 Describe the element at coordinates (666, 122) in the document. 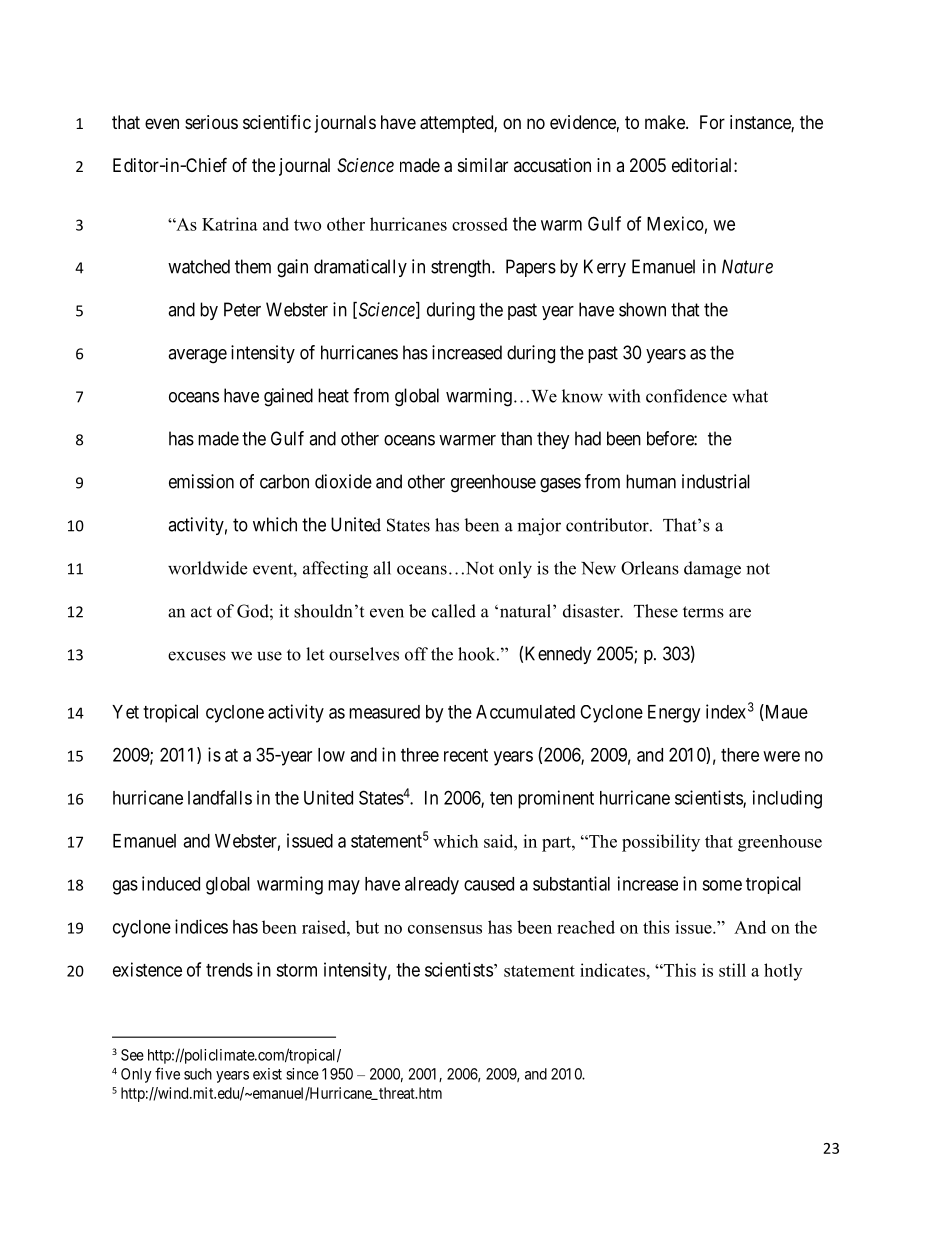

I see `make` at that location.
